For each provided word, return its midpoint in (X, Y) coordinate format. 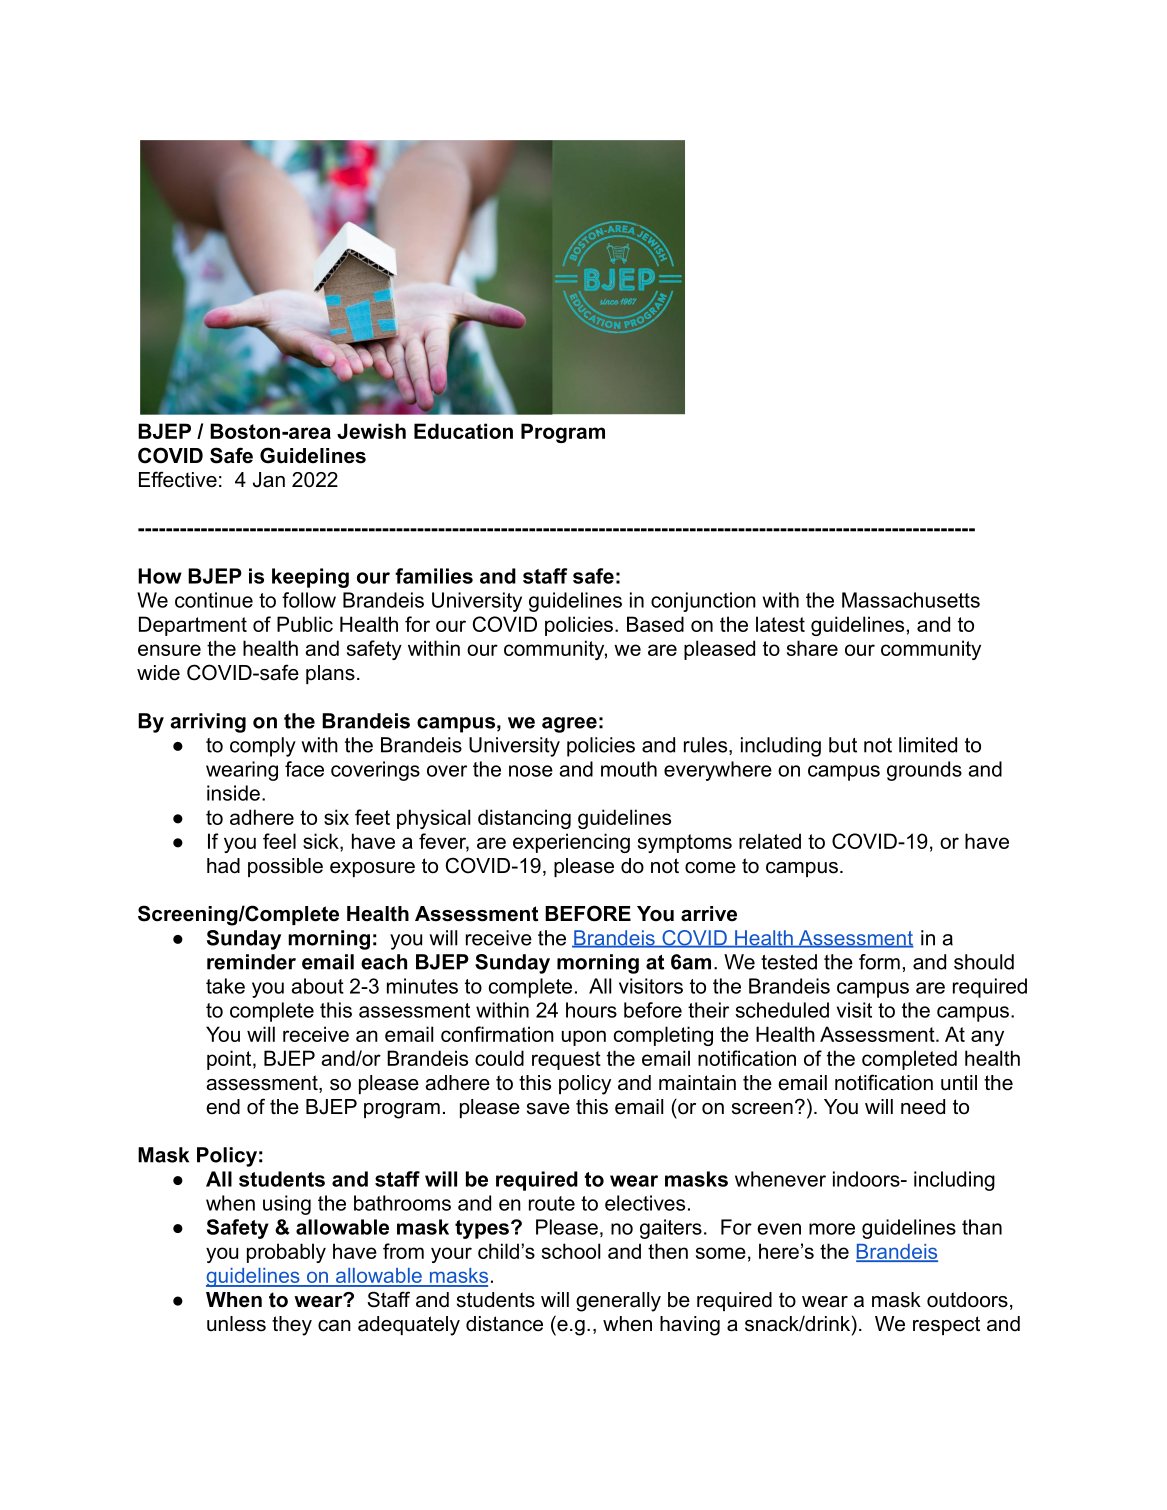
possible (285, 867)
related (770, 841)
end (223, 1107)
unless (236, 1324)
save (548, 1109)
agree (569, 725)
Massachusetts (911, 600)
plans (330, 674)
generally (618, 1302)
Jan (269, 480)
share (812, 648)
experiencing (571, 843)
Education (463, 431)
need (923, 1107)
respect (946, 1325)
